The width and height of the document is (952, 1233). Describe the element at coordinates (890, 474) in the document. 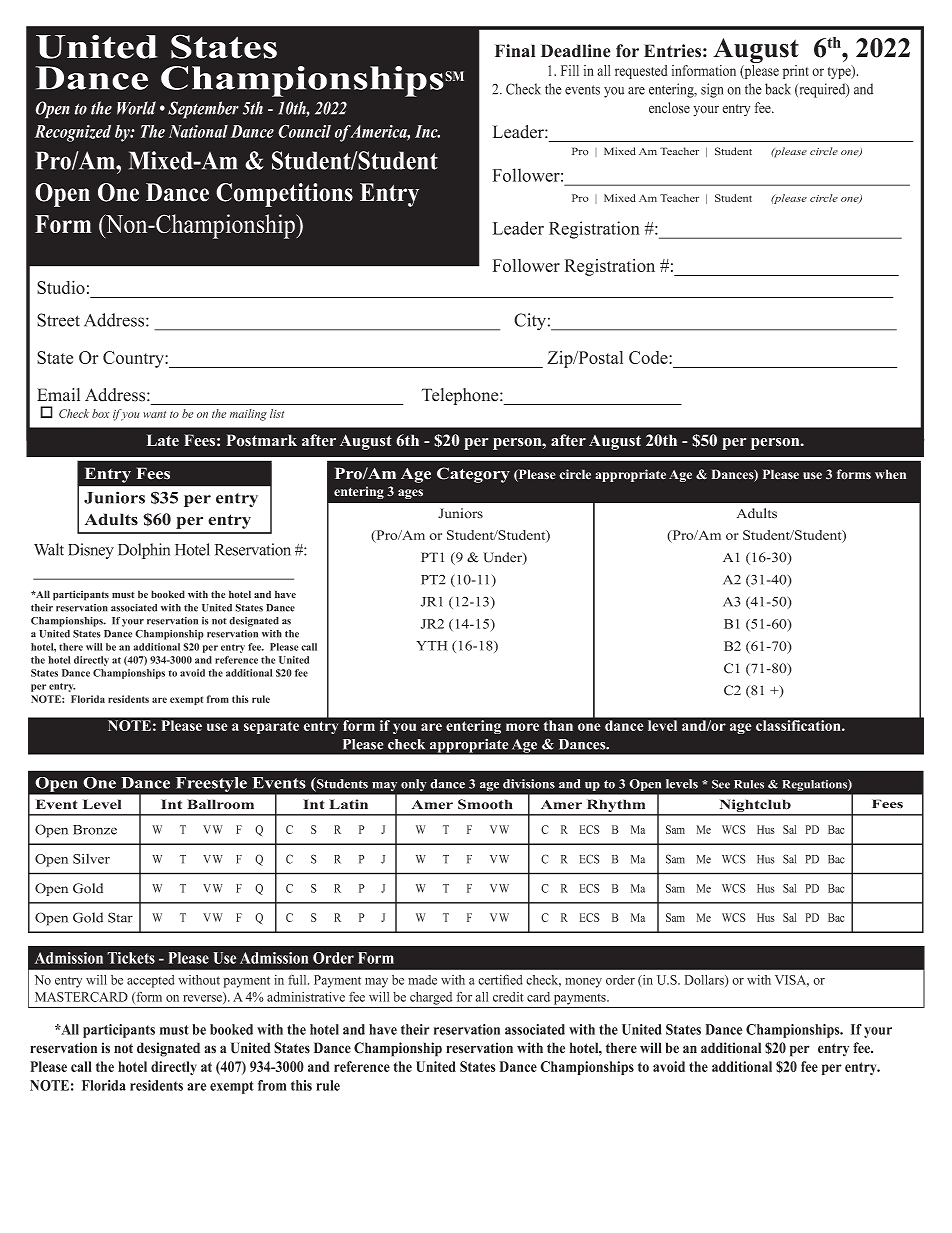

I see `when` at that location.
